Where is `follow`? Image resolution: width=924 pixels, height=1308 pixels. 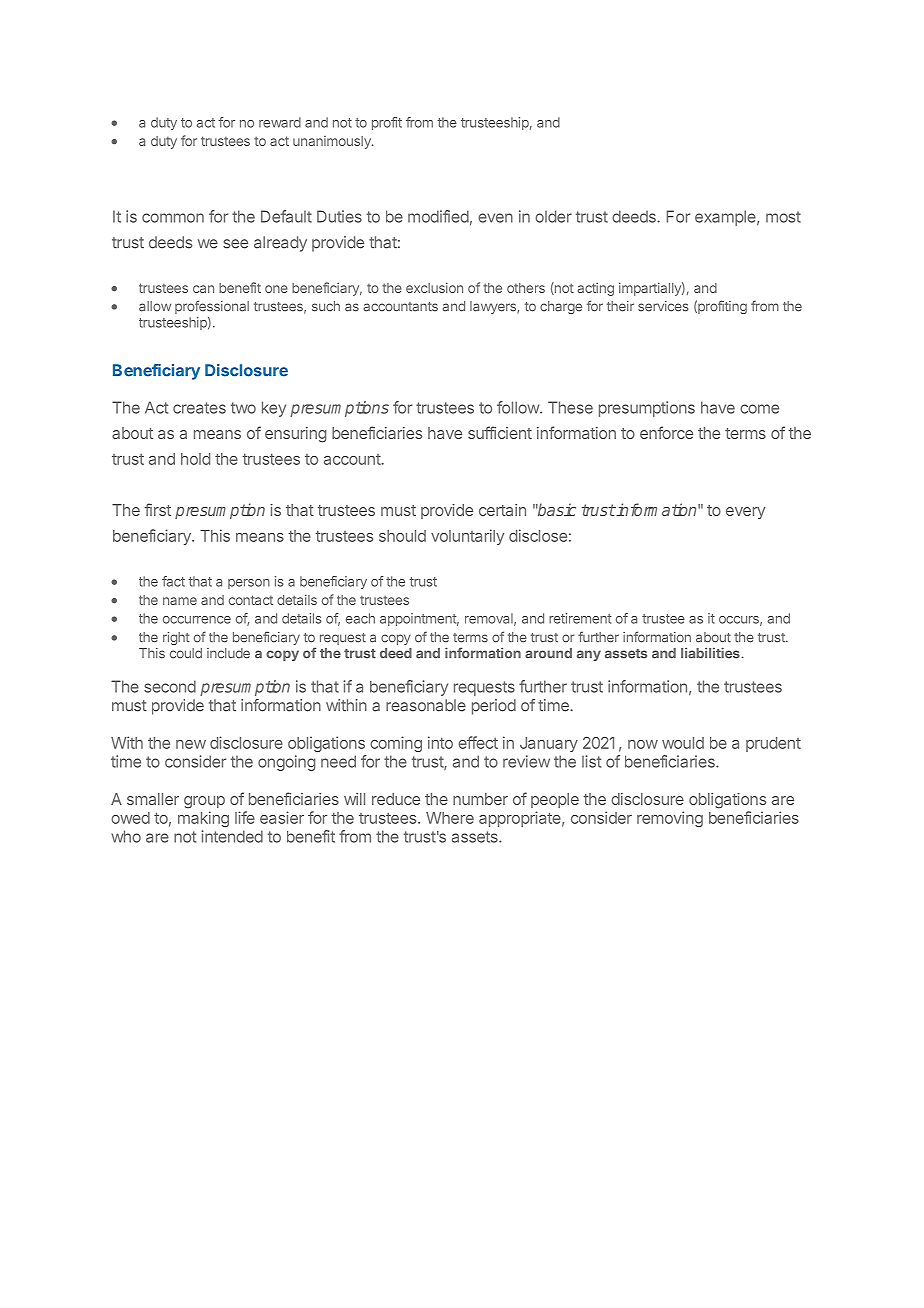
follow is located at coordinates (519, 407).
